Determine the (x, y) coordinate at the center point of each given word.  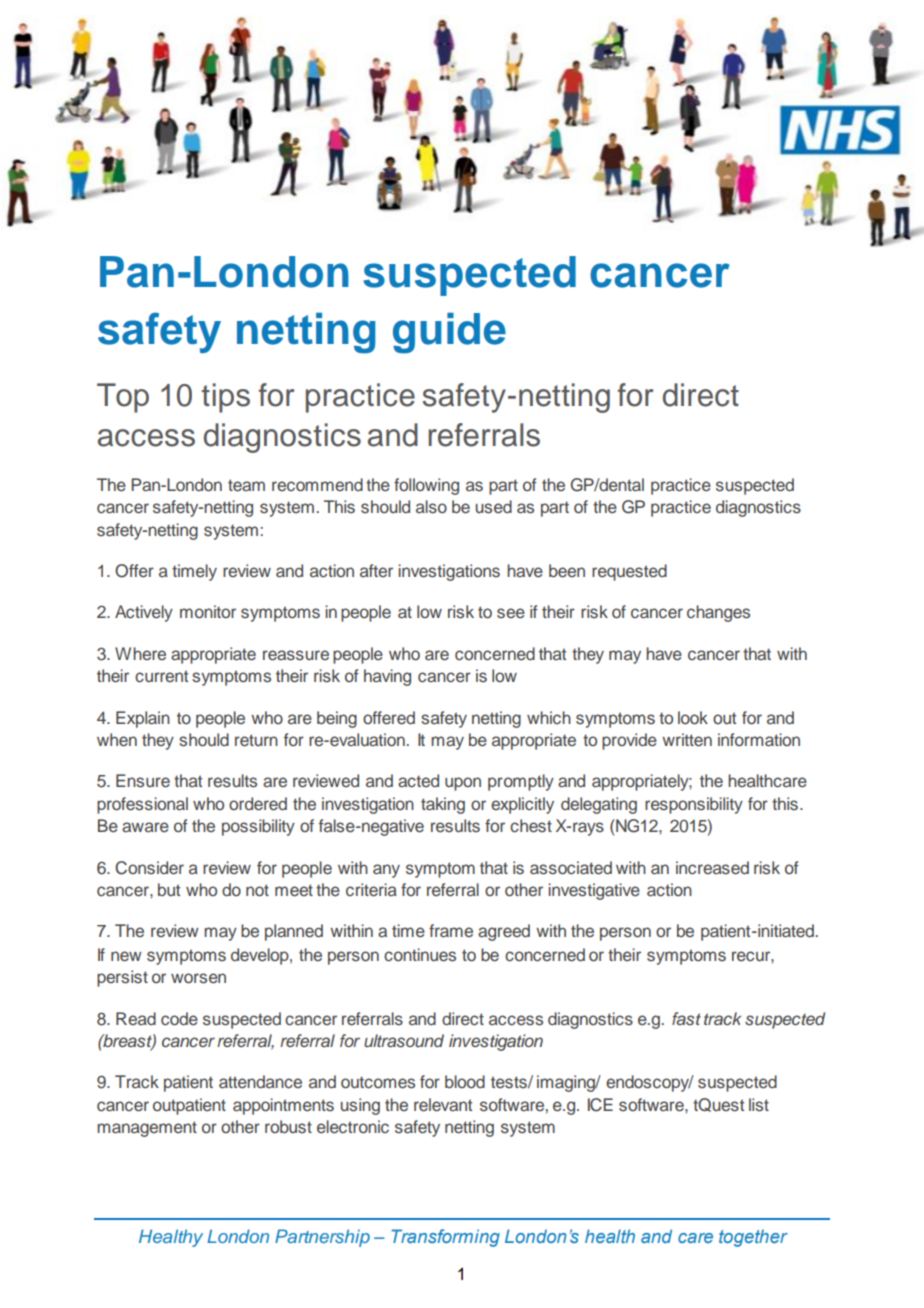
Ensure (143, 781)
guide (449, 333)
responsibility (694, 805)
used (494, 507)
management (147, 1129)
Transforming (445, 1238)
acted (418, 781)
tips (225, 398)
